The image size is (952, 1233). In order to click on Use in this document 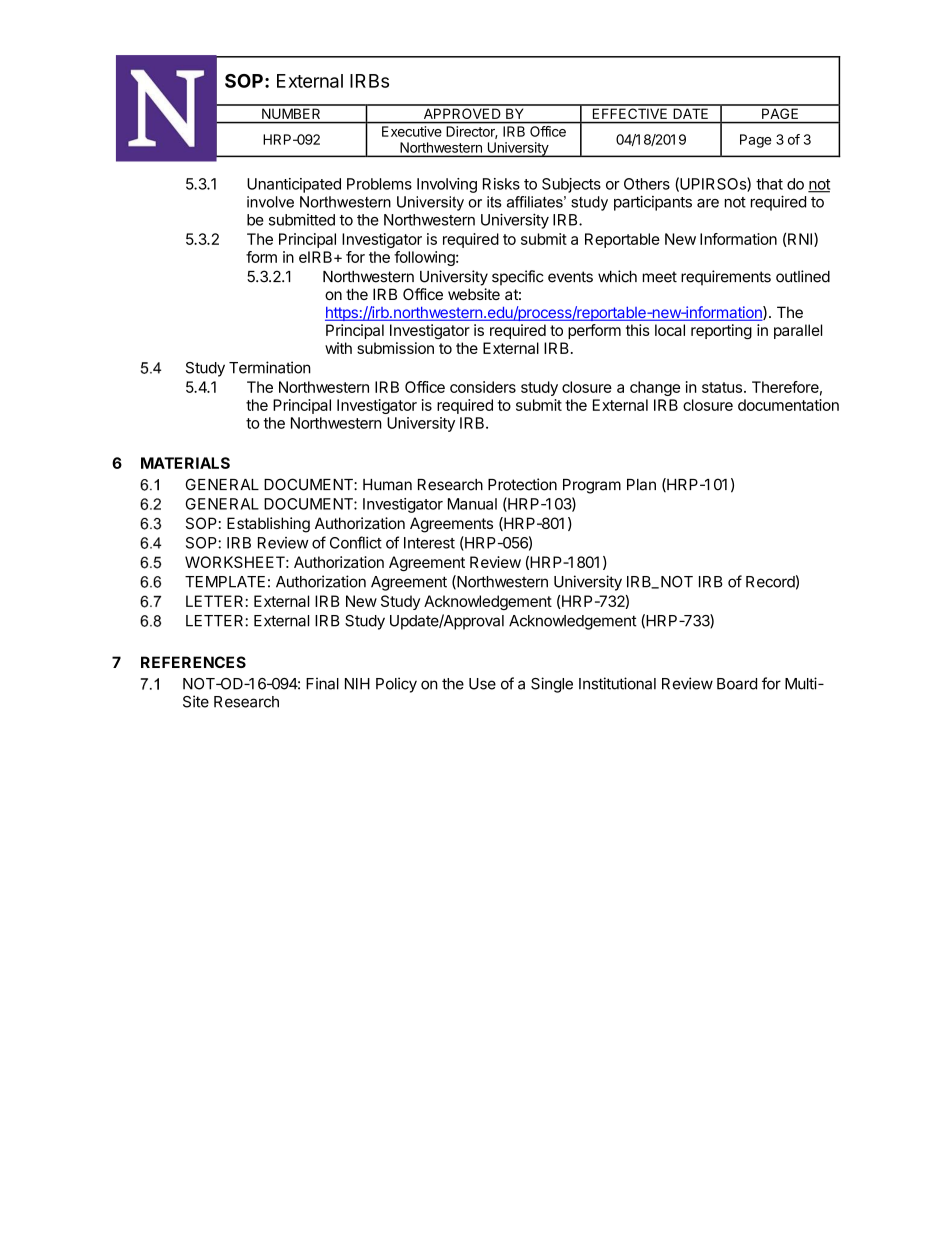, I will do `click(482, 684)`.
